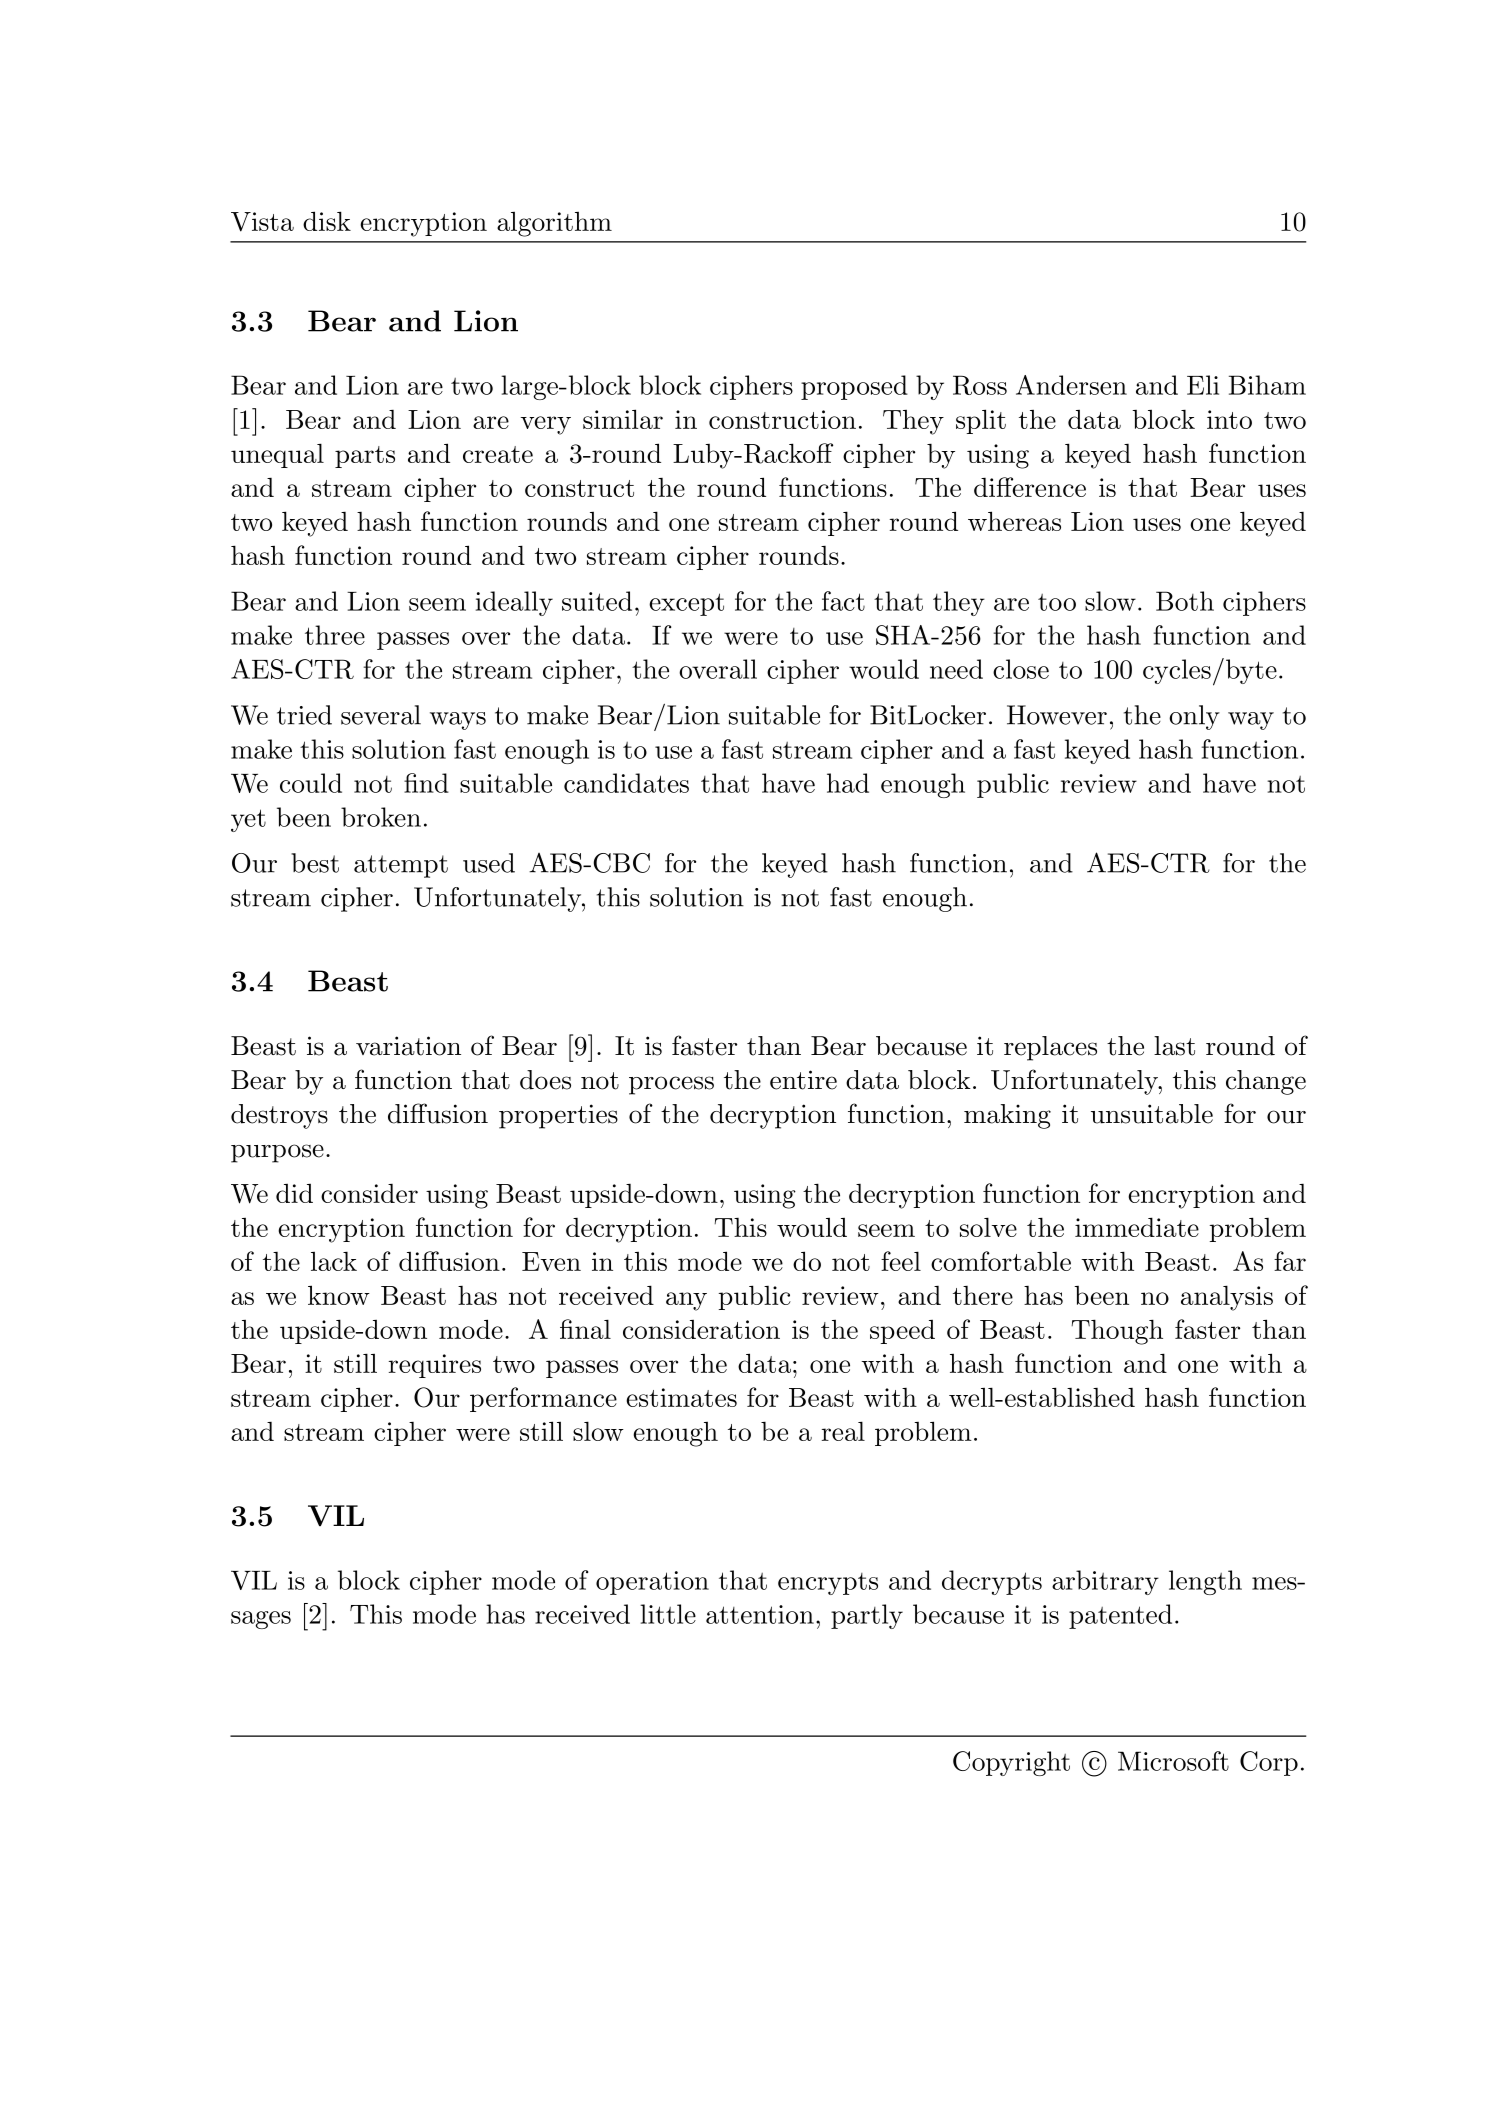 Image resolution: width=1494 pixels, height=2114 pixels. What do you see at coordinates (408, 1046) in the page?
I see `variation` at bounding box center [408, 1046].
